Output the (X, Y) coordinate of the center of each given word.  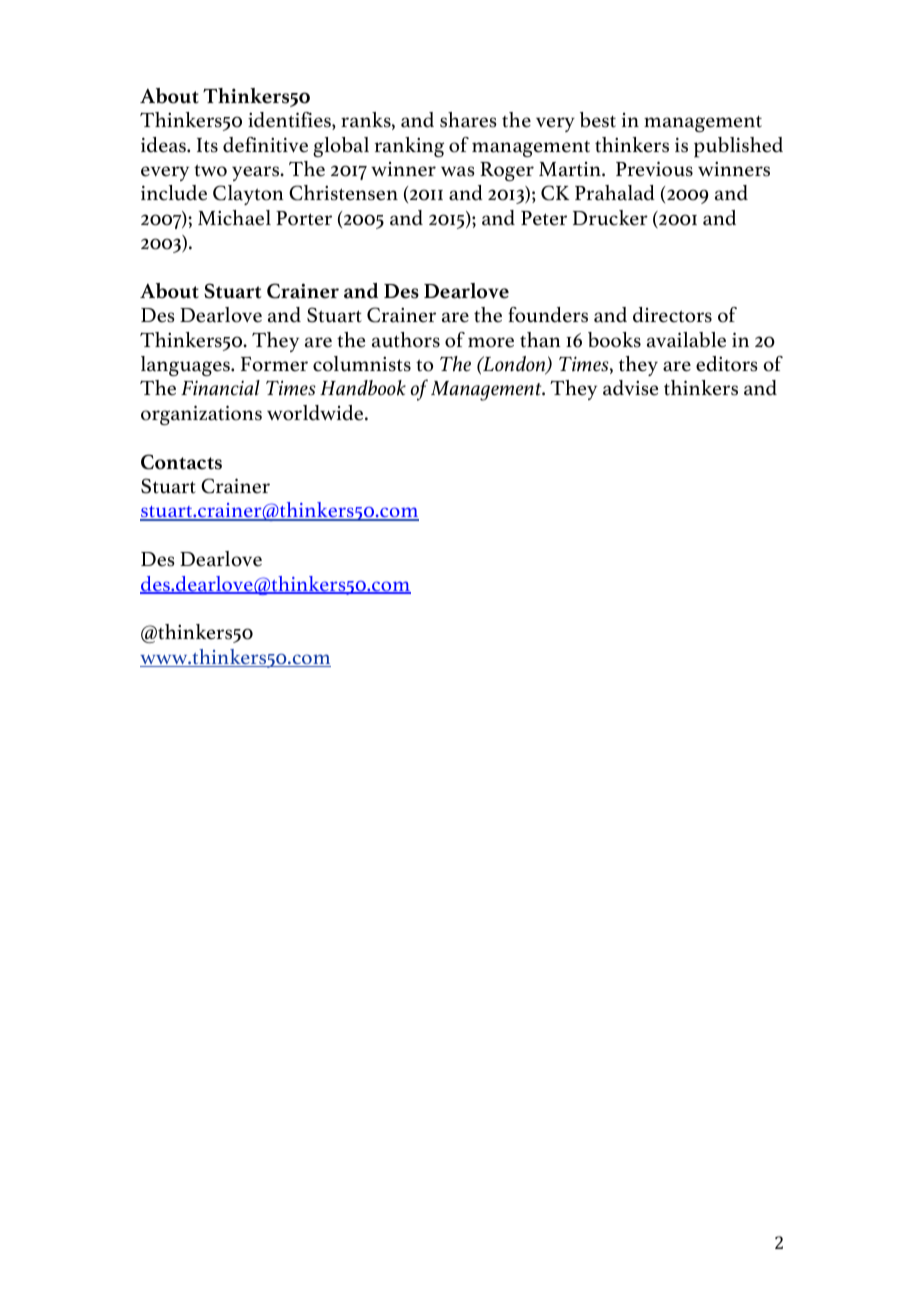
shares (468, 120)
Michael (234, 218)
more (491, 342)
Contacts (181, 462)
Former (274, 364)
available (686, 340)
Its (207, 145)
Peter (544, 218)
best (598, 120)
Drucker (610, 218)
